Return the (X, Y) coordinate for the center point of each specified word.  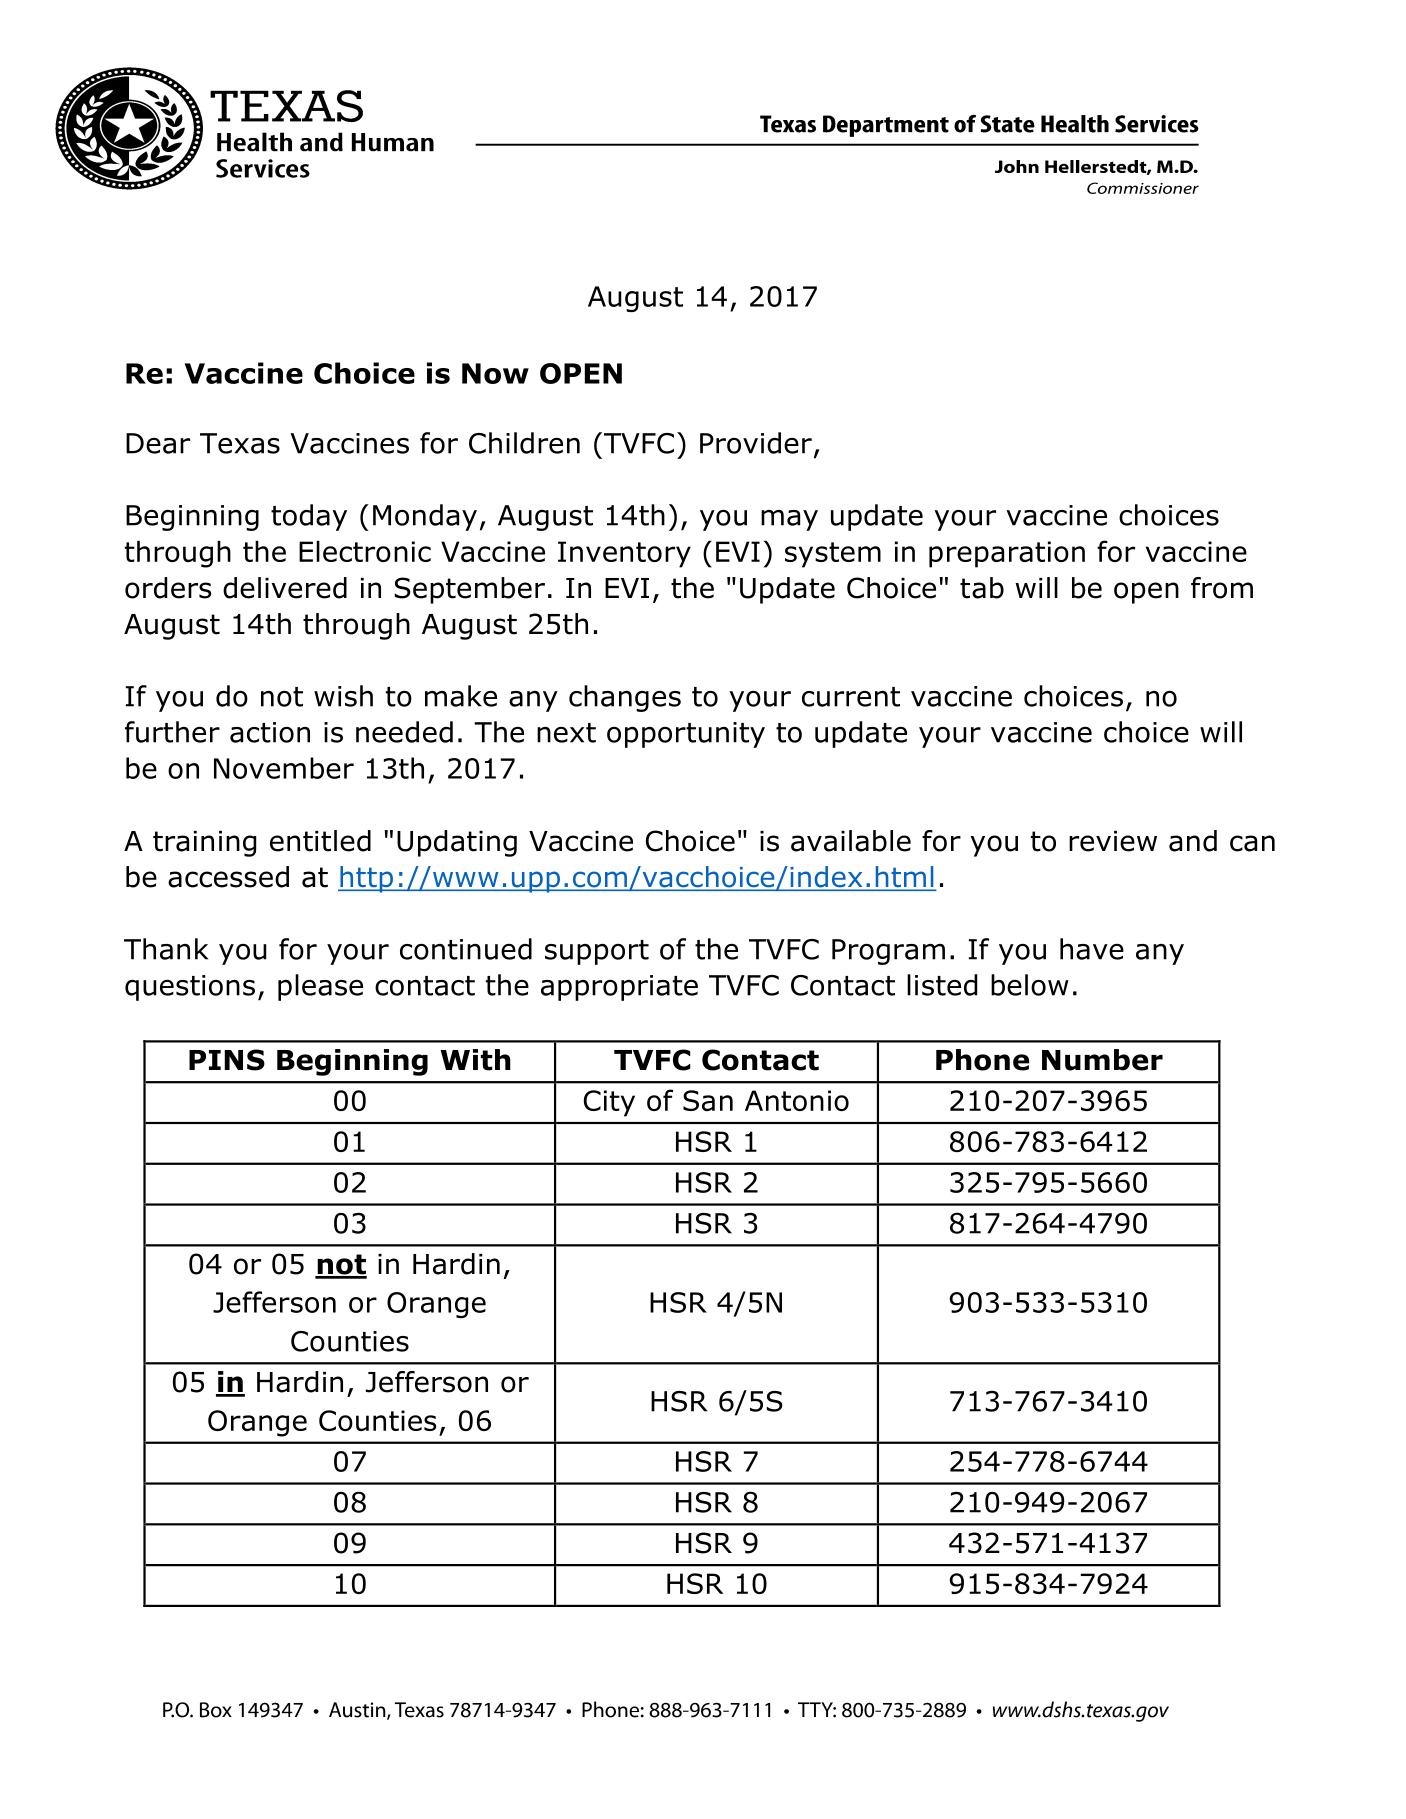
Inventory (624, 554)
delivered (285, 588)
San (708, 1100)
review (1113, 841)
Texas (240, 443)
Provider (756, 443)
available (851, 841)
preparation (1007, 554)
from (1222, 588)
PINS (227, 1060)
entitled (320, 841)
